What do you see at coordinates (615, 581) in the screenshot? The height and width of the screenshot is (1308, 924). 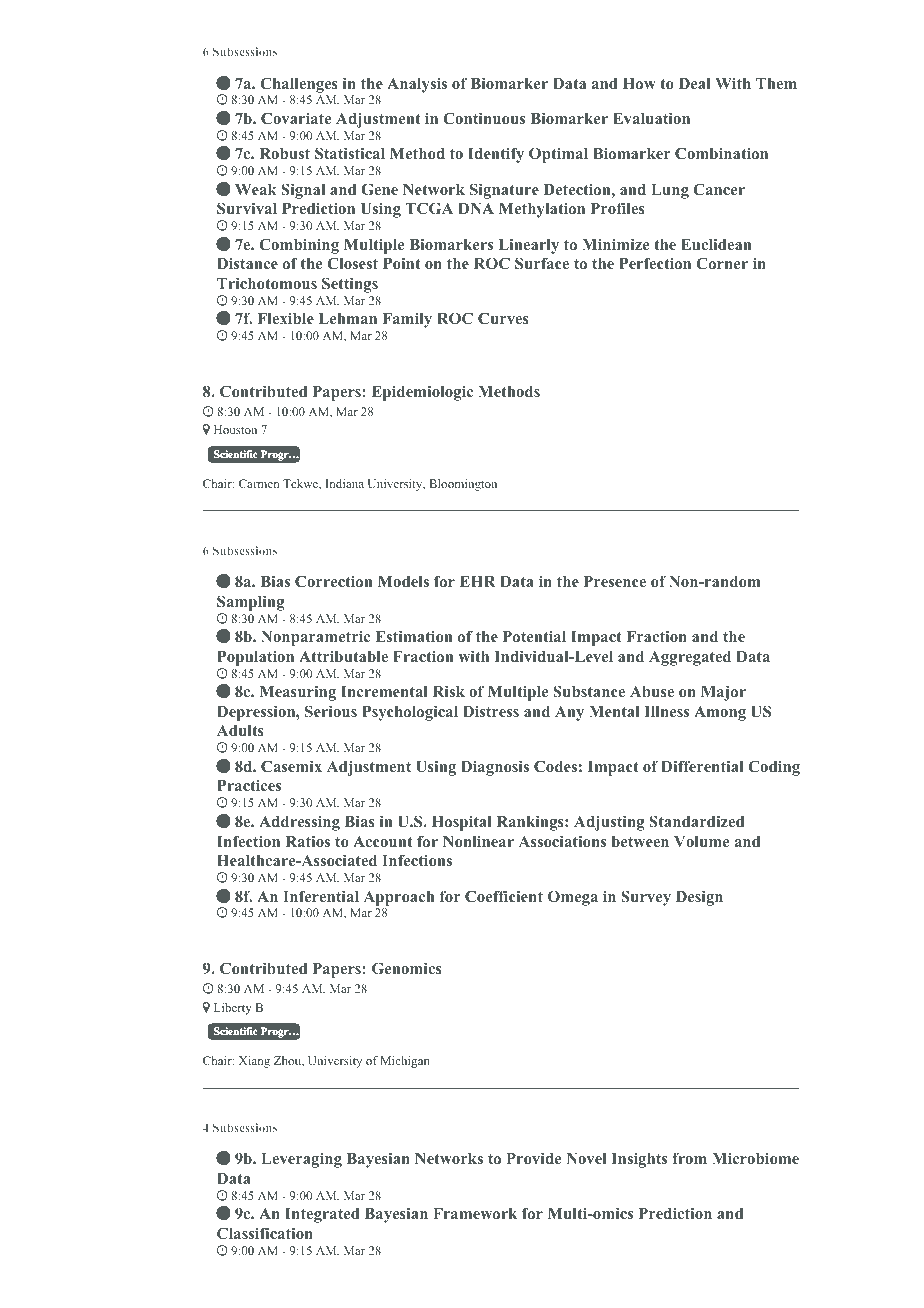 I see `Presence` at bounding box center [615, 581].
